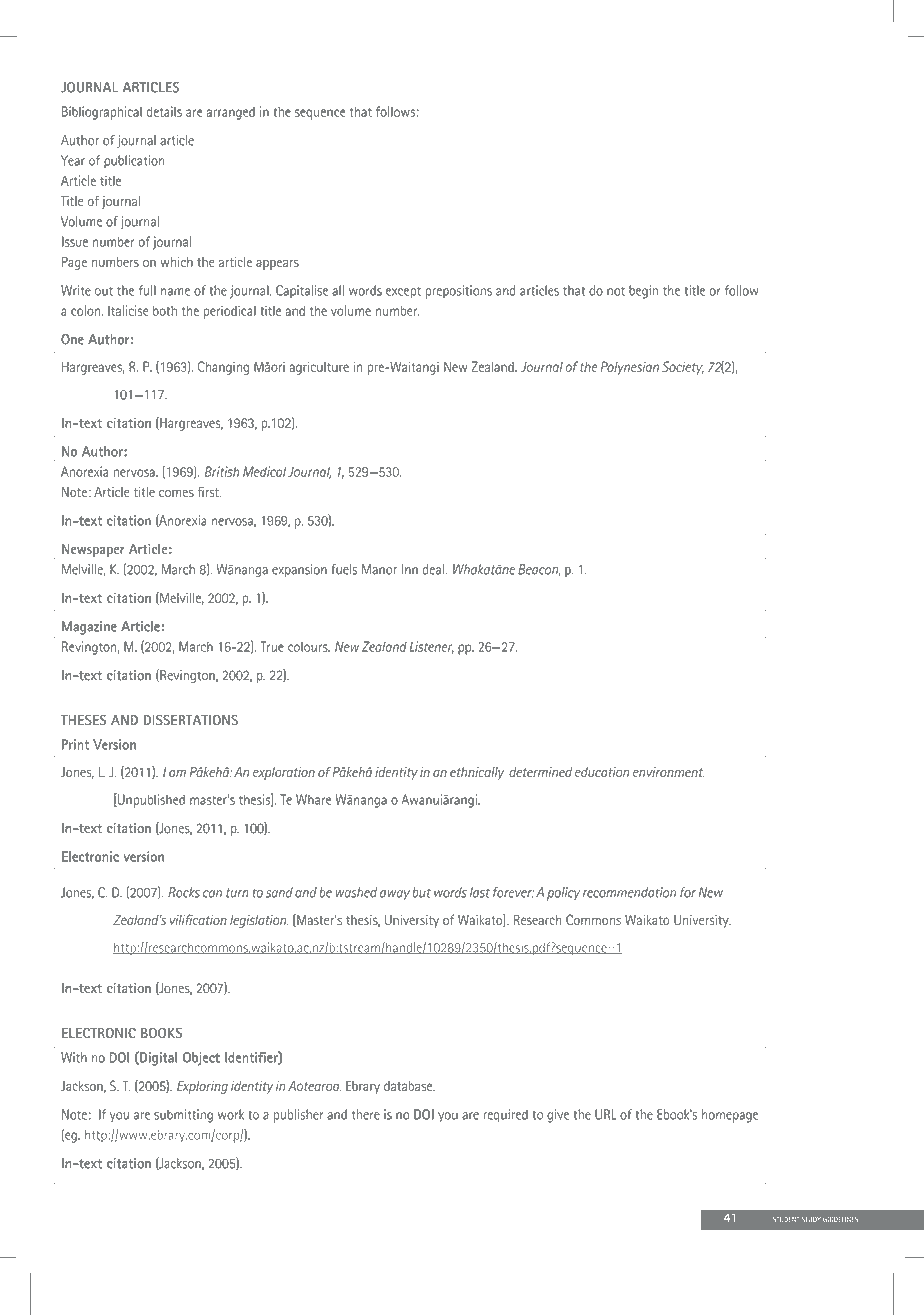 This screenshot has height=1315, width=924. What do you see at coordinates (319, 368) in the screenshot?
I see `agriculture` at bounding box center [319, 368].
